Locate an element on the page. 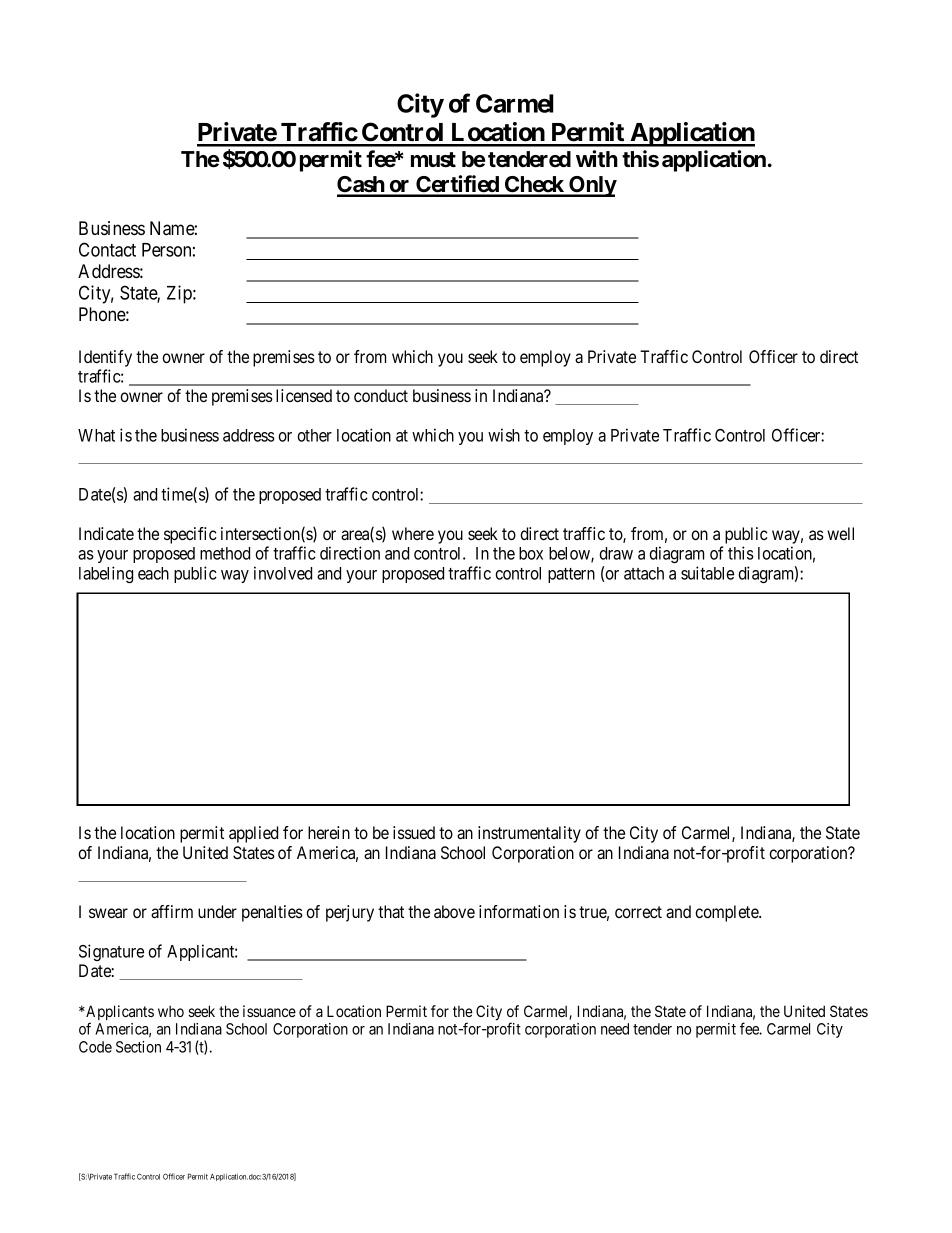 The image size is (952, 1233). complete is located at coordinates (727, 913).
